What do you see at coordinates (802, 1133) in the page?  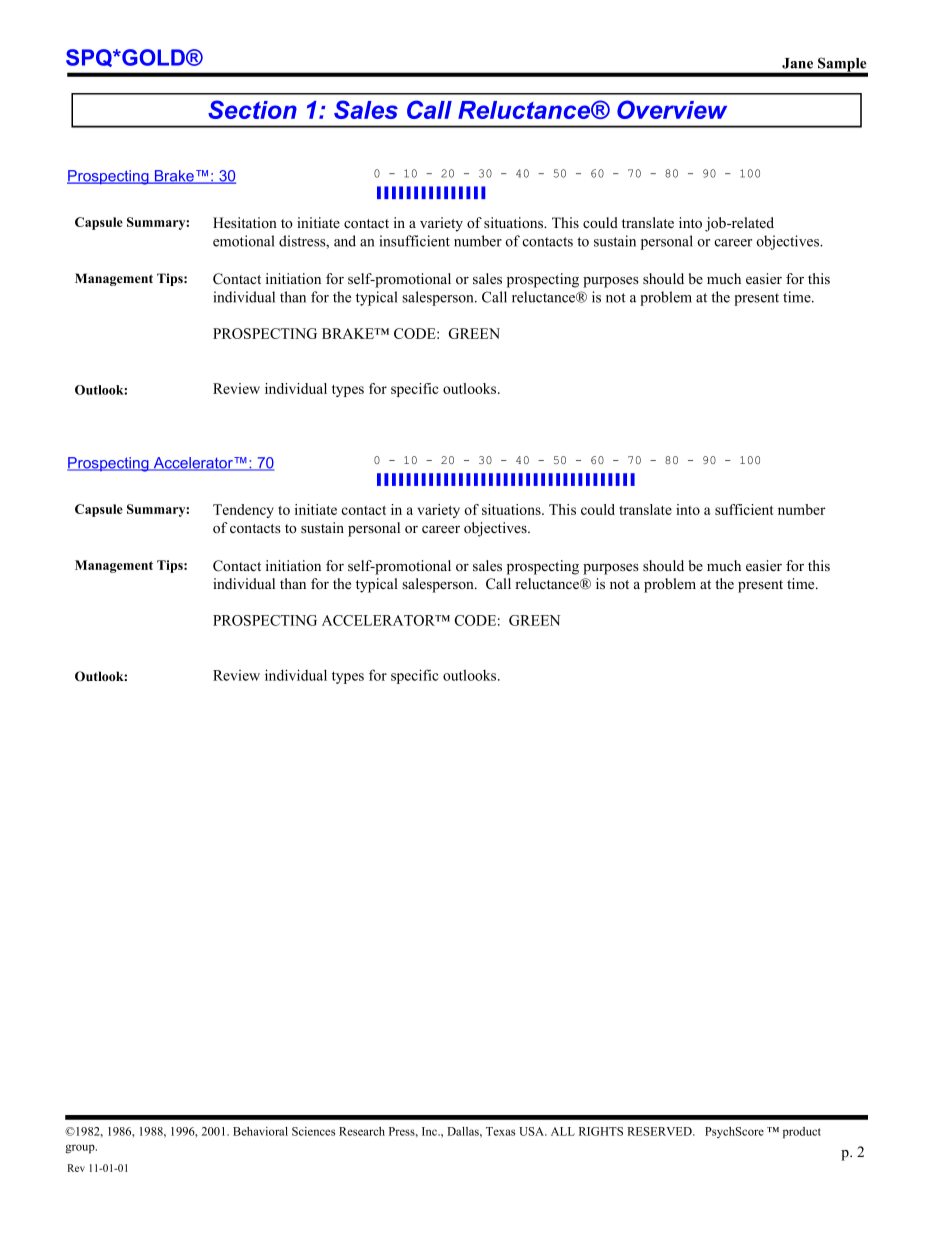 I see `product` at bounding box center [802, 1133].
